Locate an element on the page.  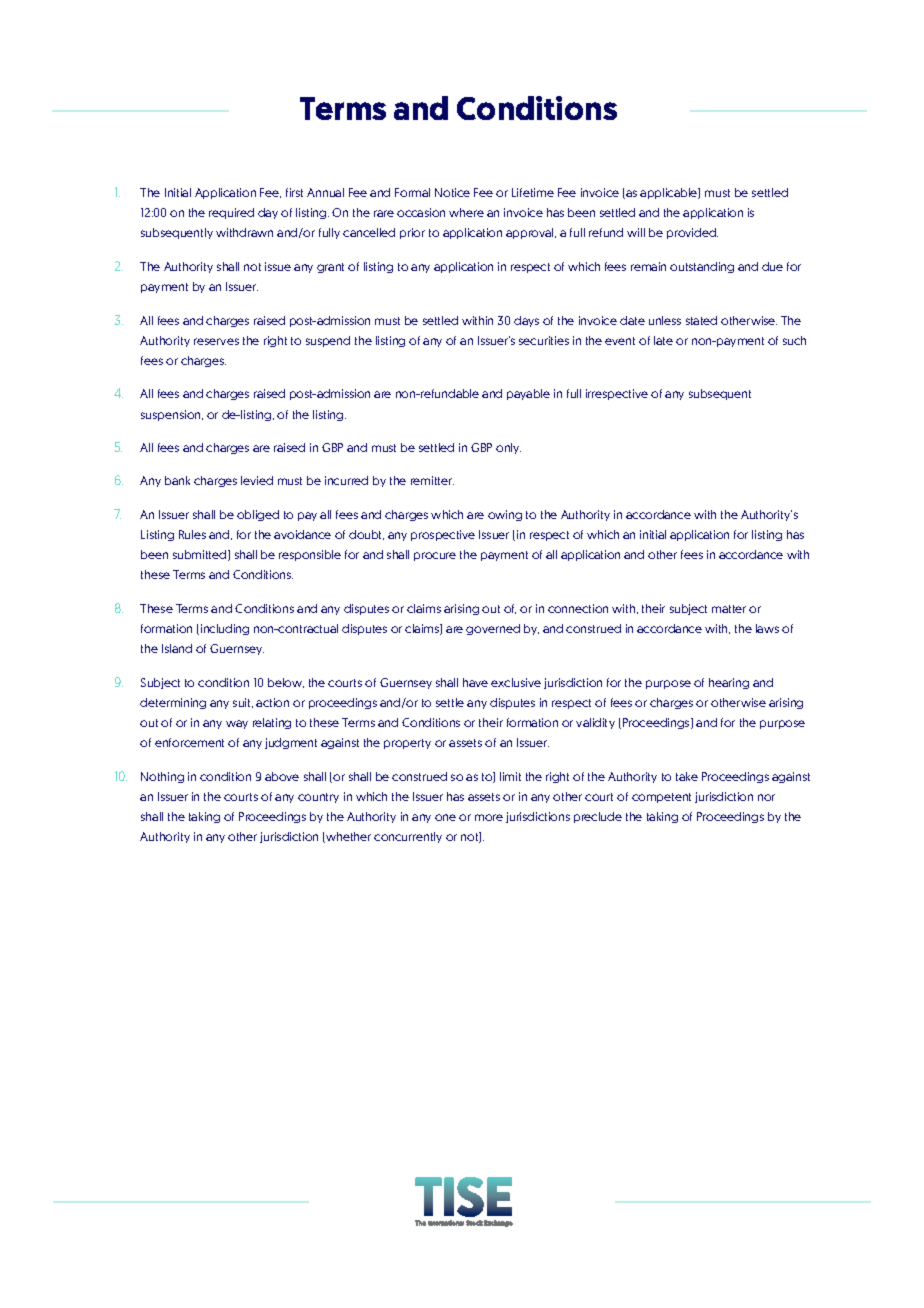
country is located at coordinates (318, 798).
